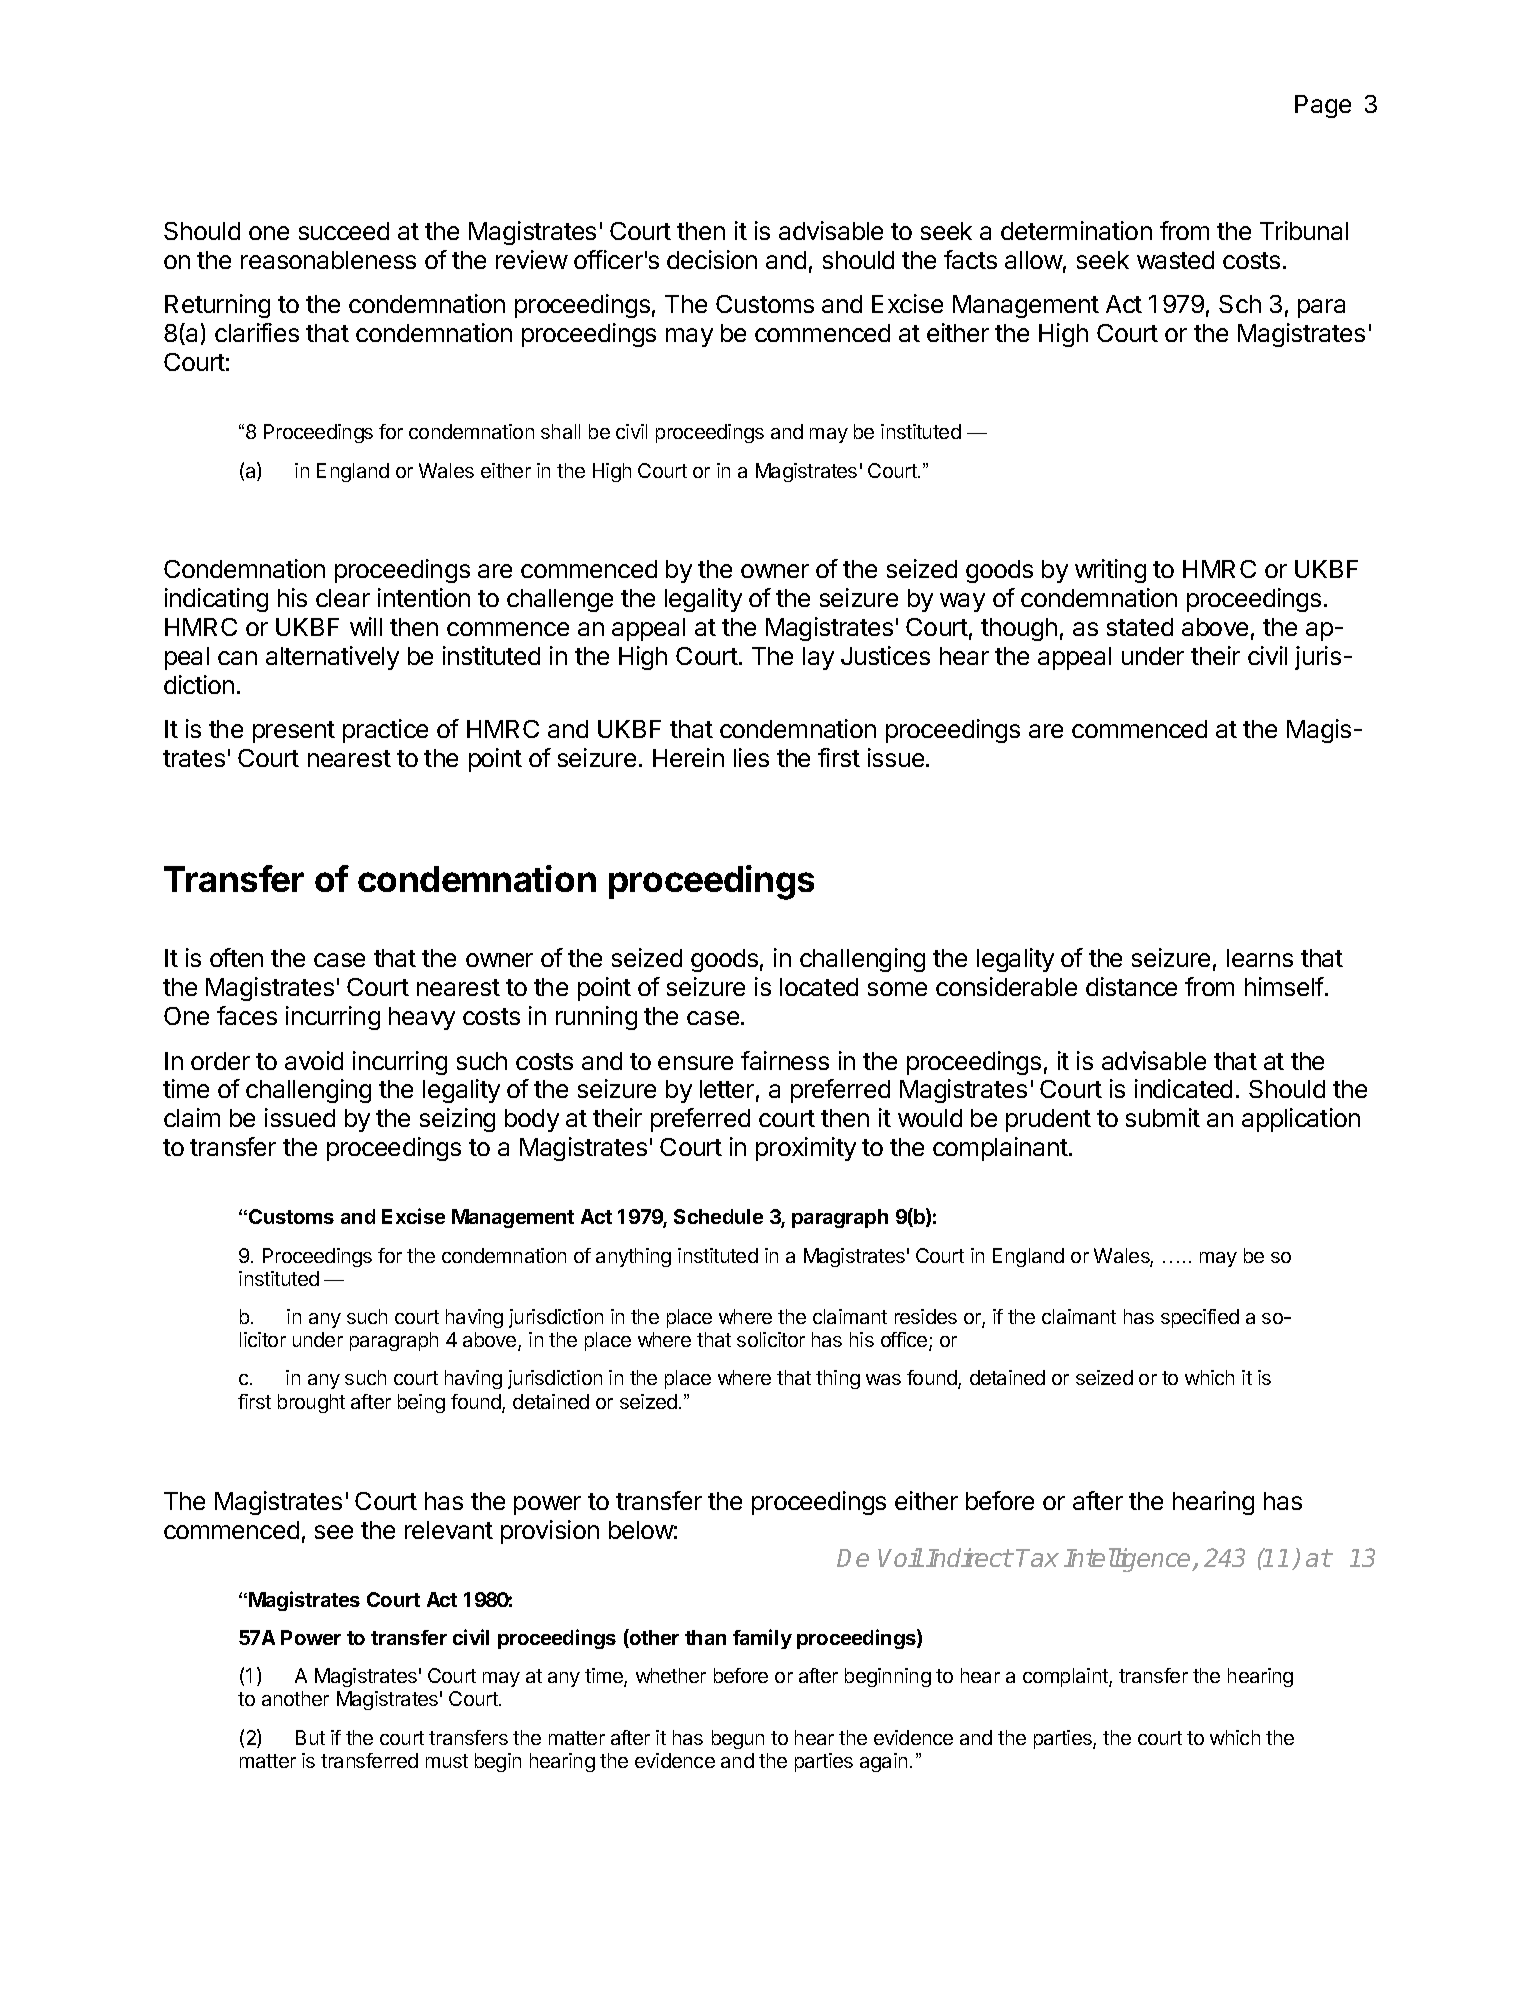 This page has height=1993, width=1540. What do you see at coordinates (718, 1216) in the page?
I see `Schedule` at bounding box center [718, 1216].
